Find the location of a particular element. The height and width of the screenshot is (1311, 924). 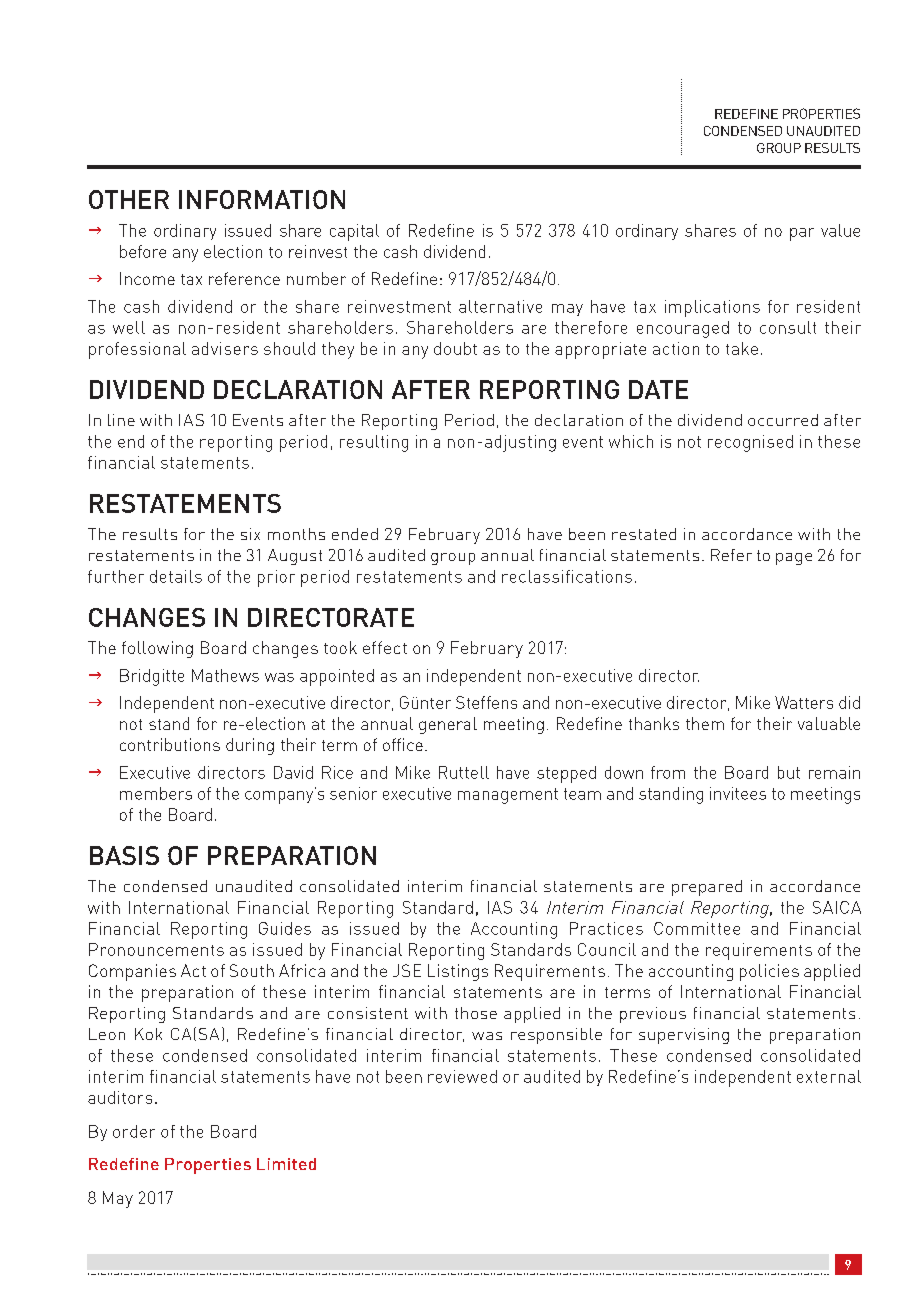

order is located at coordinates (134, 1131).
